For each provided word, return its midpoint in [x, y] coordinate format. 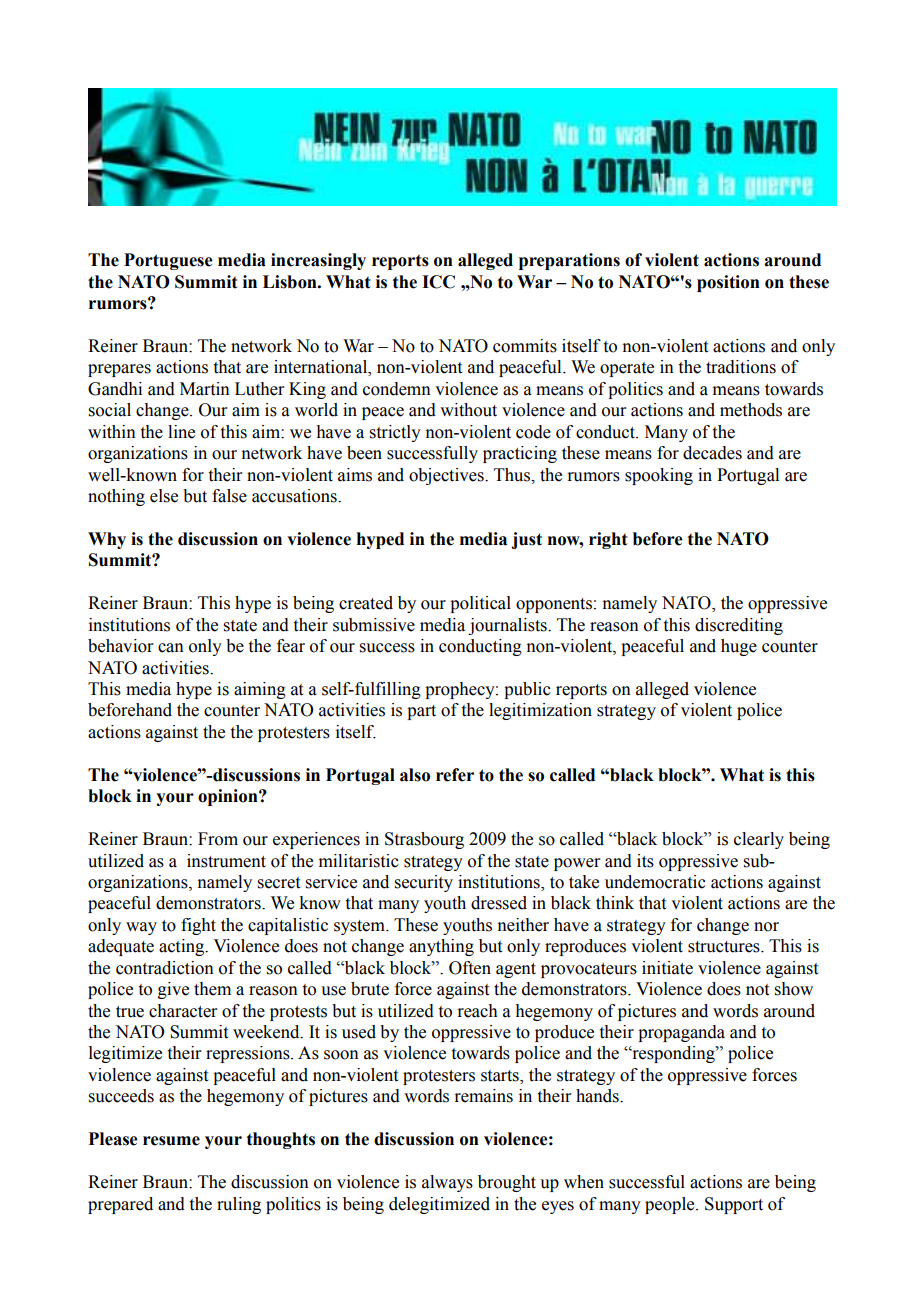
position [728, 283]
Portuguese [168, 261]
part [421, 712]
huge [739, 647]
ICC [438, 282]
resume [171, 1141]
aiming [260, 690]
